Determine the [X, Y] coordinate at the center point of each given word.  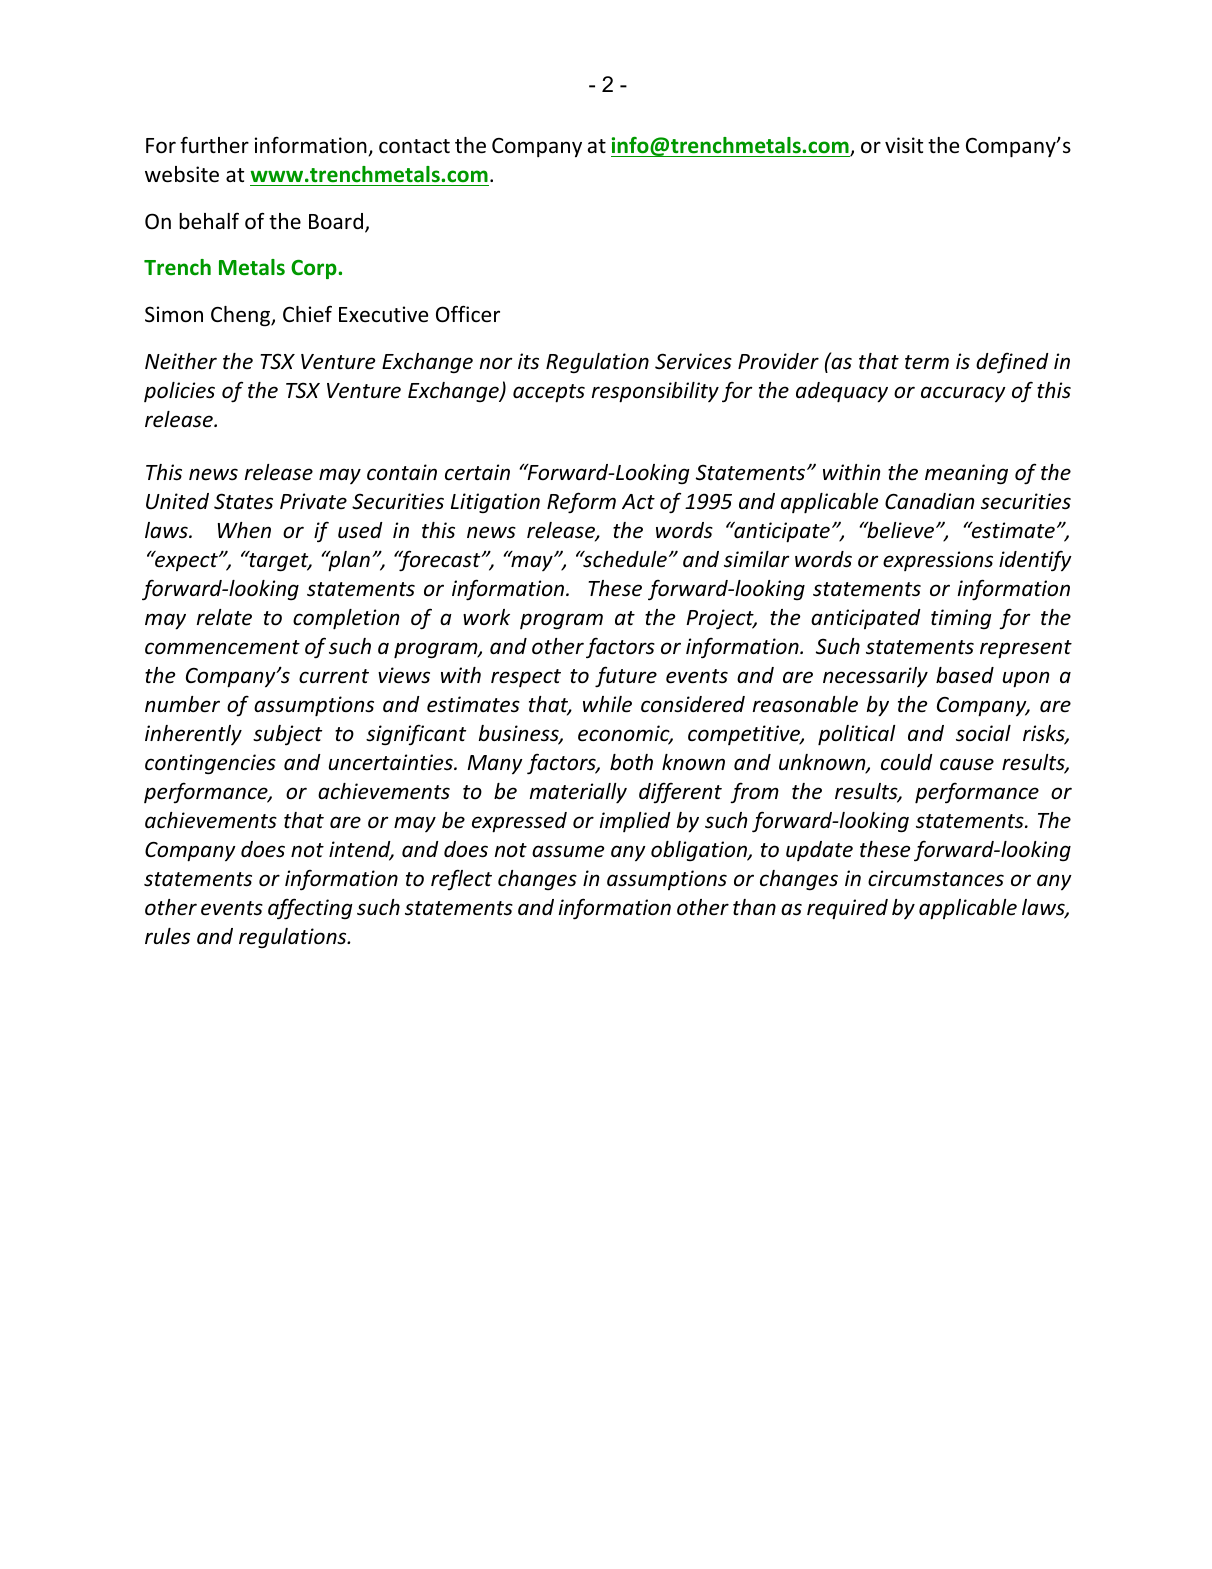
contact [414, 146]
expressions [938, 561]
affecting [310, 909]
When [244, 530]
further [214, 145]
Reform [581, 503]
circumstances [936, 878]
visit [904, 145]
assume [568, 851]
